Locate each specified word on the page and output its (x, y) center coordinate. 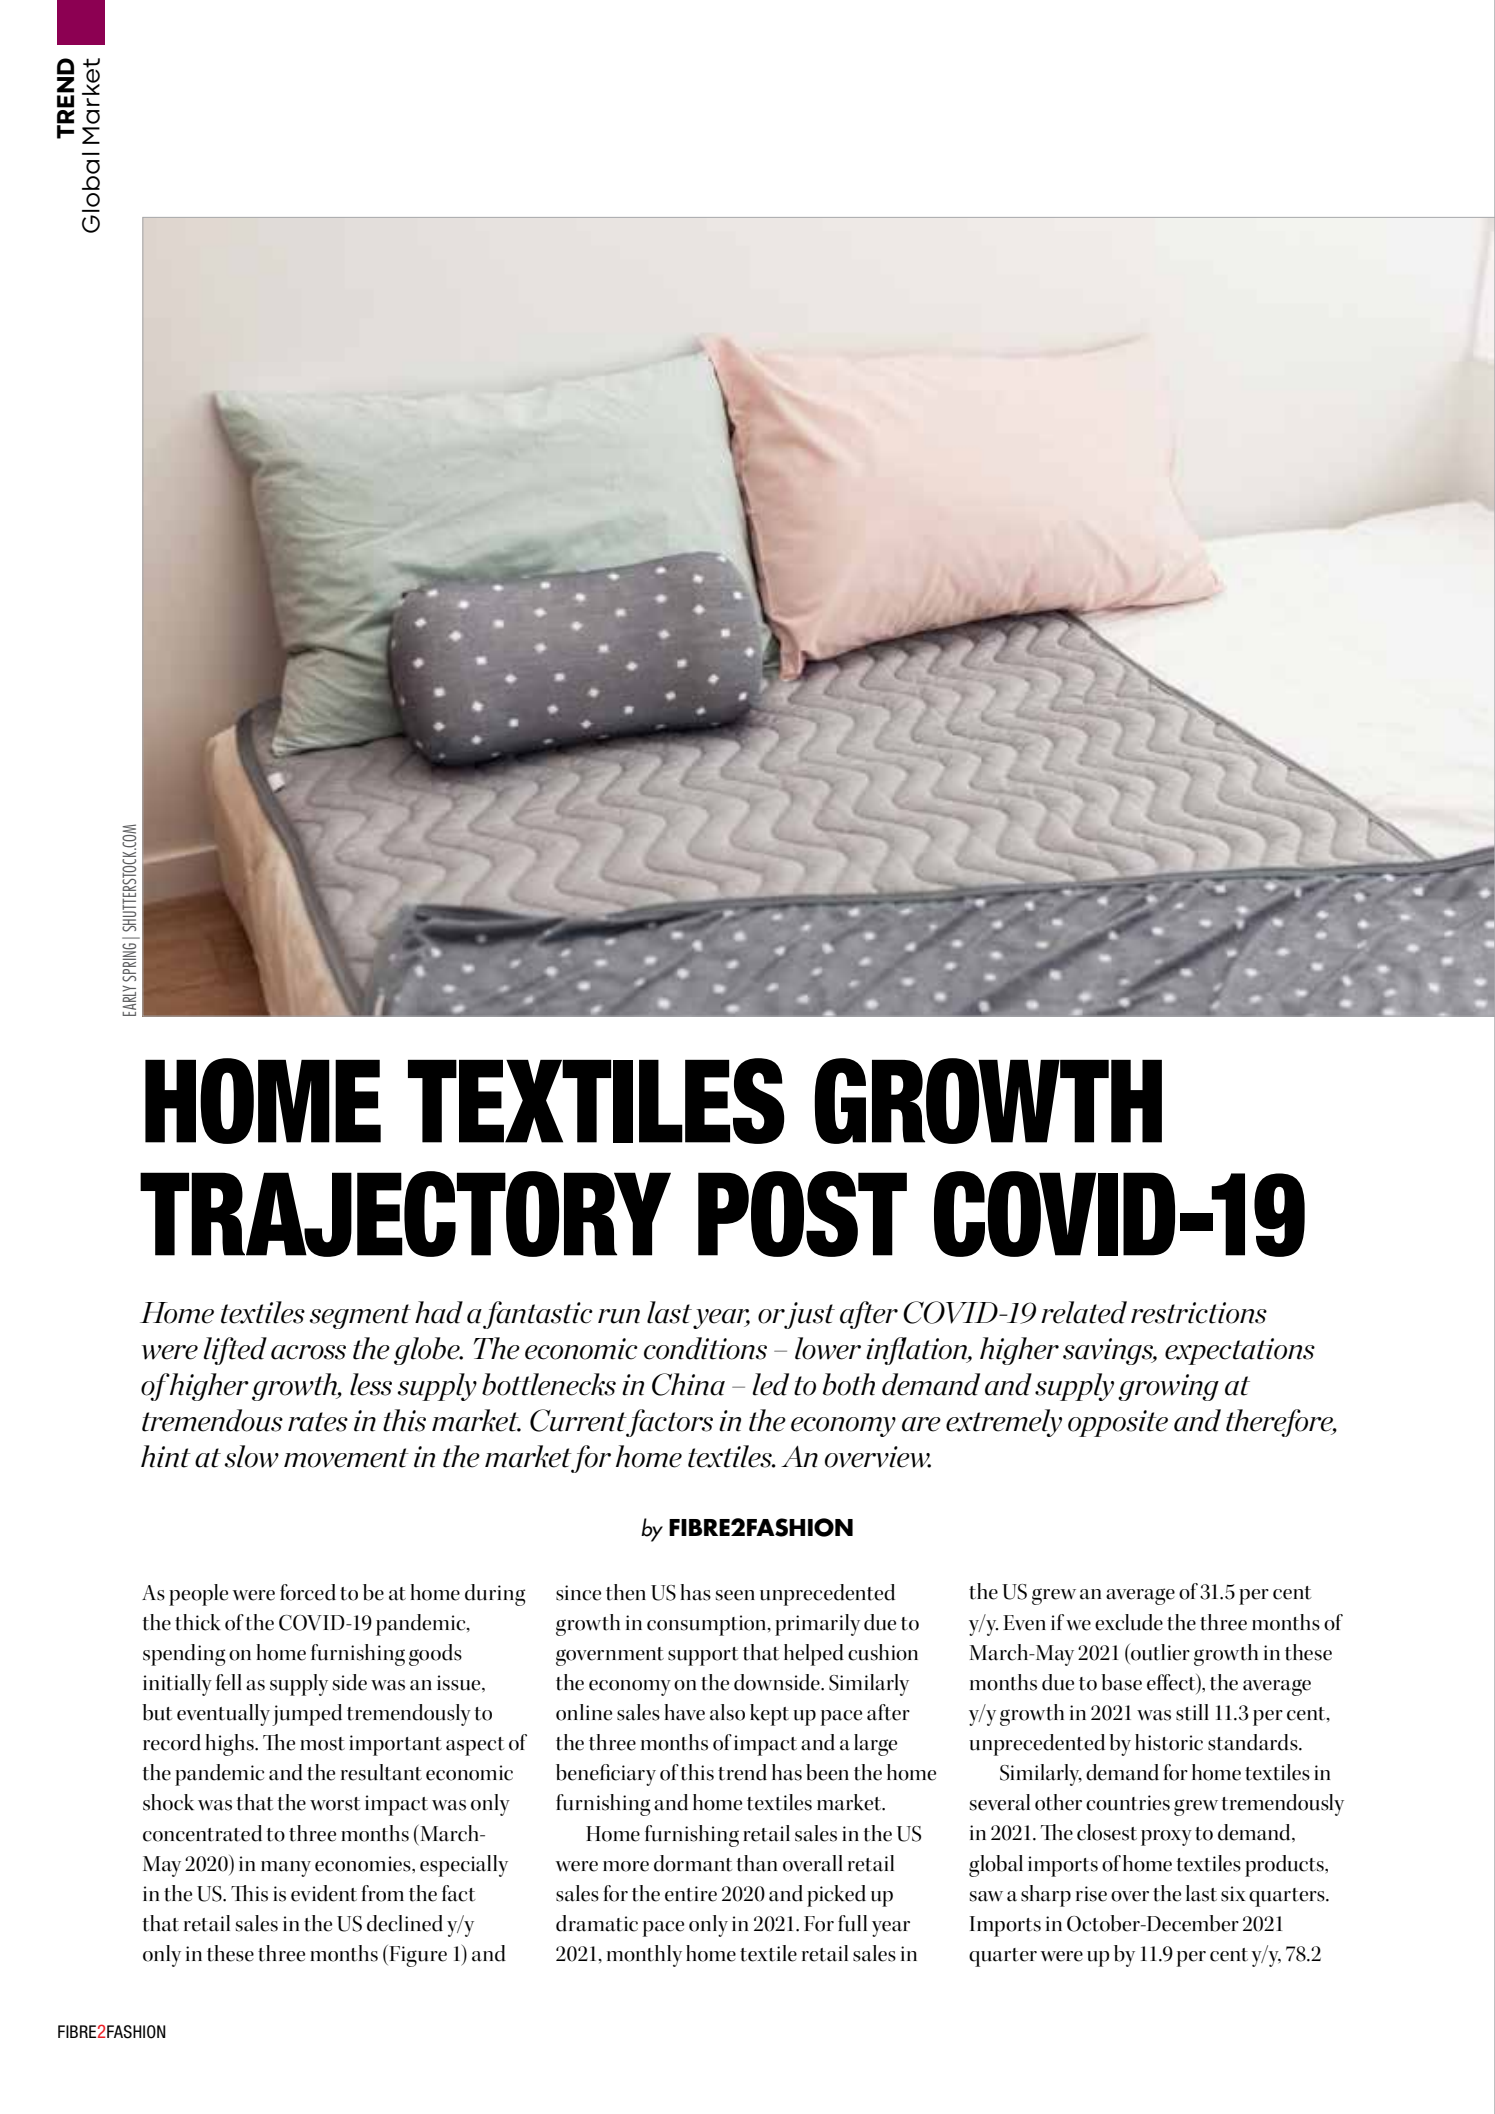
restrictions (1199, 1313)
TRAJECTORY (405, 1214)
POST (802, 1214)
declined (405, 1923)
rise (1091, 1894)
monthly (644, 1956)
